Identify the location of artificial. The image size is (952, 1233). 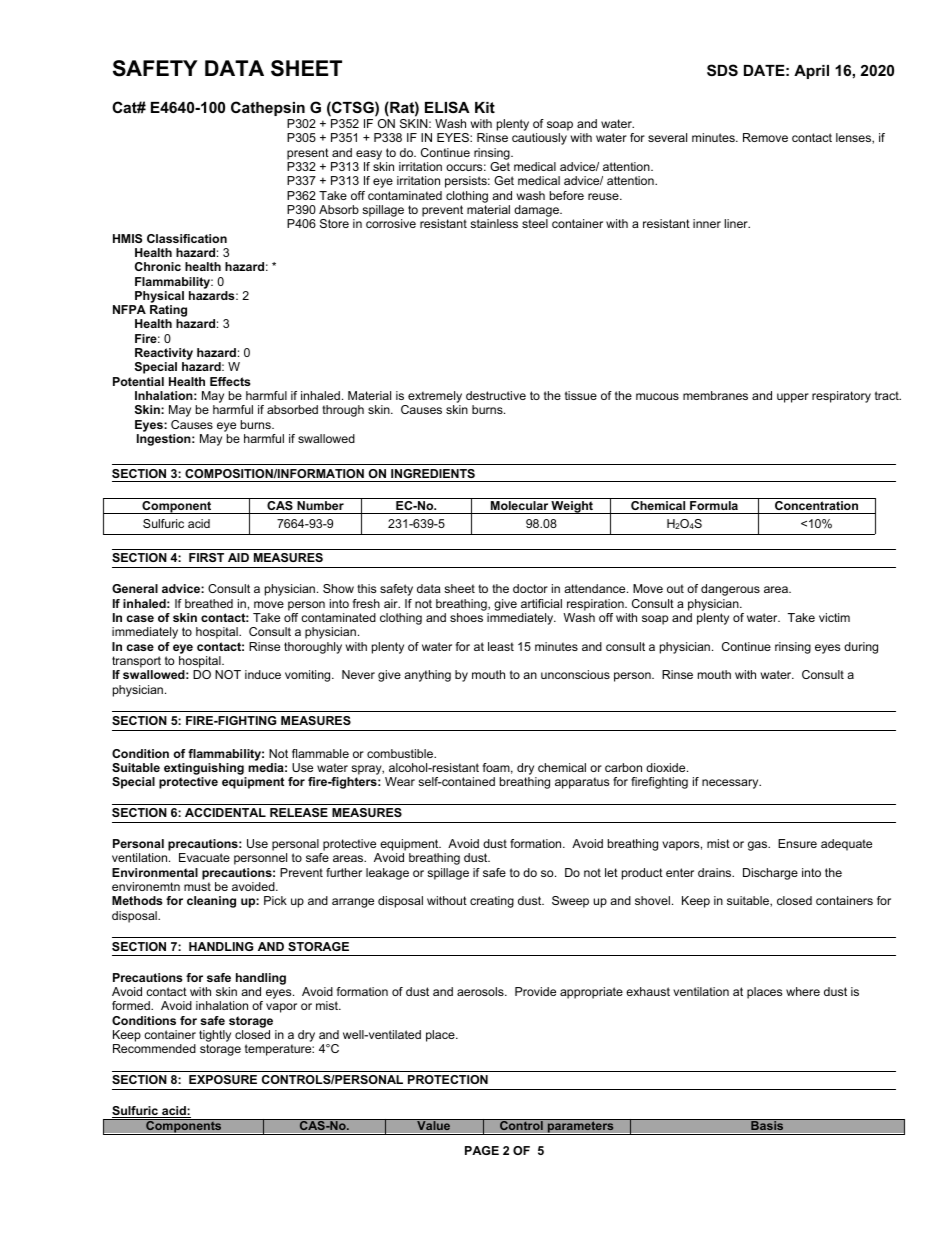
(541, 603).
